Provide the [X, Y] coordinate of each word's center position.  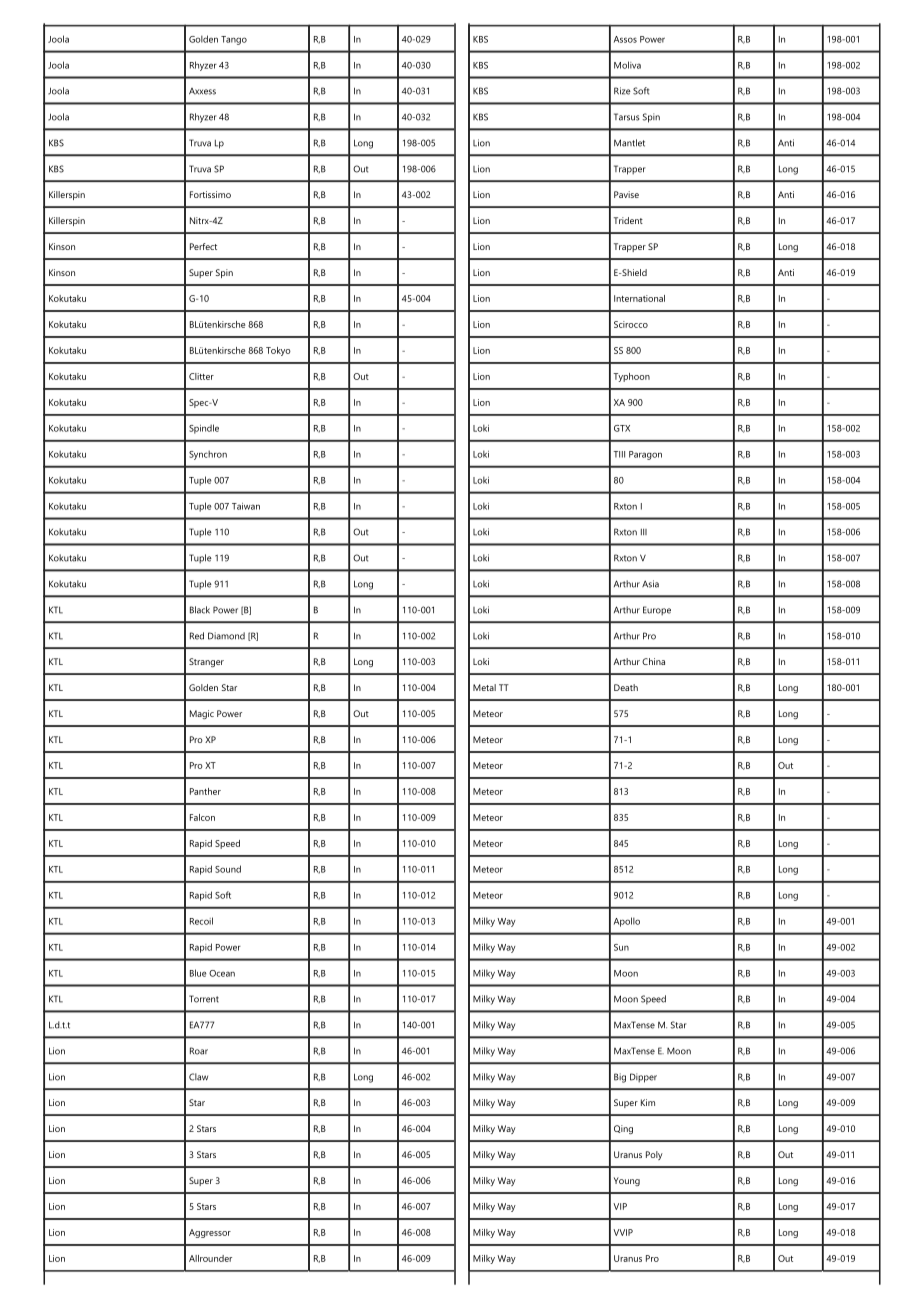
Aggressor [210, 1233]
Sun [621, 947]
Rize [622, 91]
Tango [234, 40]
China [653, 661]
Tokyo [278, 351]
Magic [202, 714]
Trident [628, 220]
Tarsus [626, 117]
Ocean [222, 973]
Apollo [627, 922]
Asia [650, 584]
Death [626, 687]
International [639, 298]
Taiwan [246, 506]
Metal [484, 687]
